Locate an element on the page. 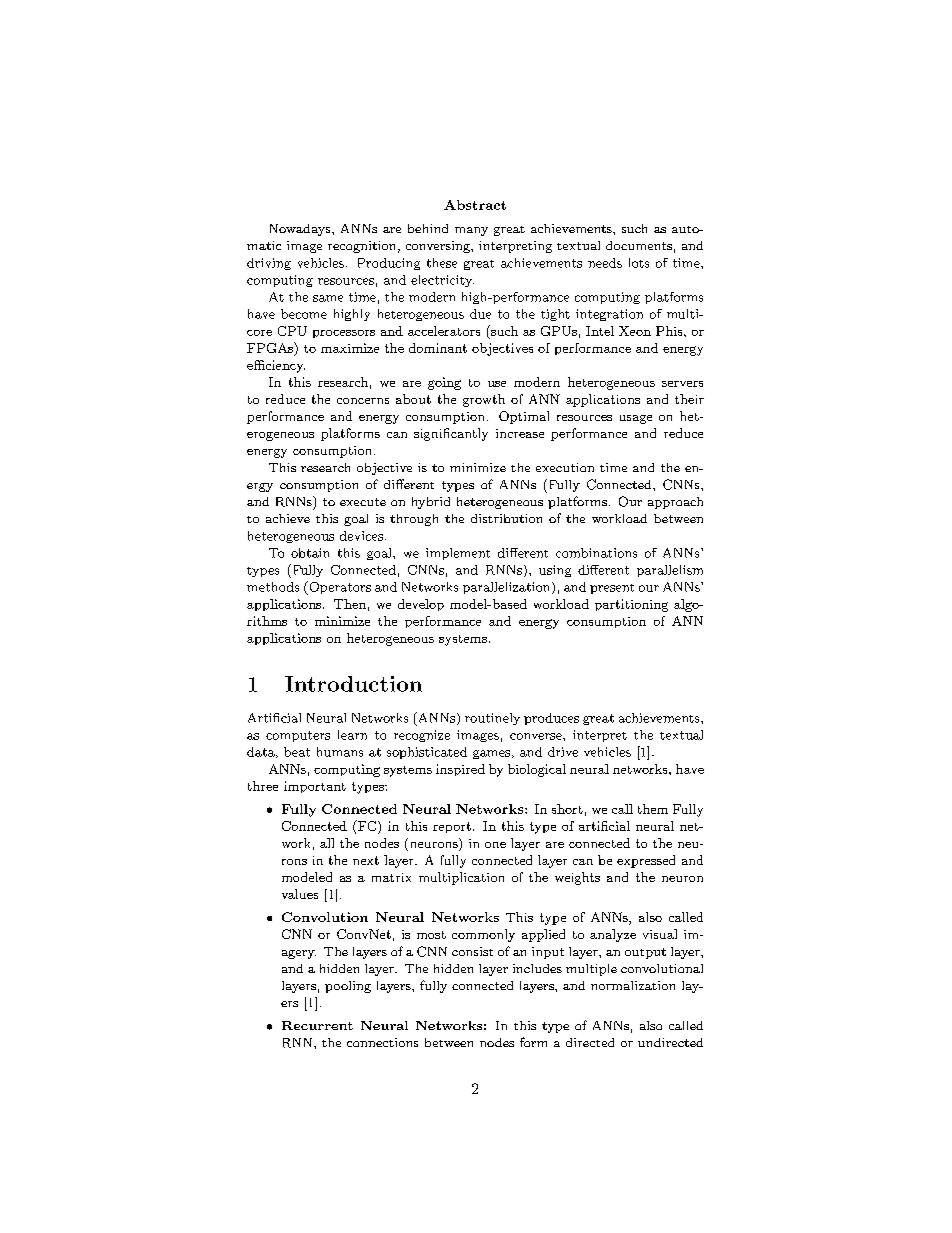 The image size is (952, 1233). beat is located at coordinates (297, 752).
